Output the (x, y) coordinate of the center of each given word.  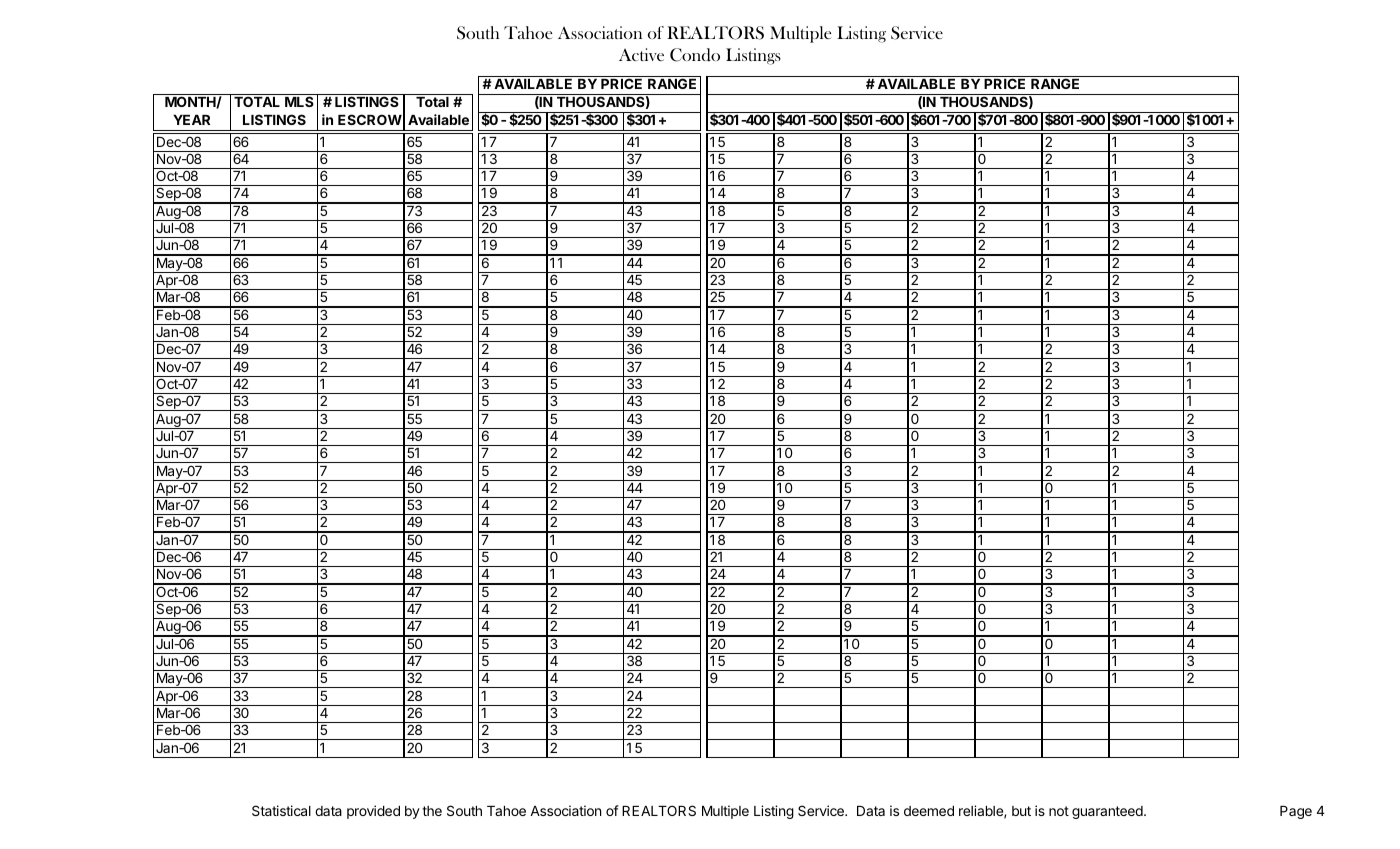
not (1059, 811)
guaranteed (1108, 812)
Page (1296, 812)
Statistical (281, 810)
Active (641, 54)
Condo (695, 55)
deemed (929, 811)
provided (373, 812)
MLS (299, 101)
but (1021, 811)
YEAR (191, 120)
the (432, 811)
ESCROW (370, 119)
